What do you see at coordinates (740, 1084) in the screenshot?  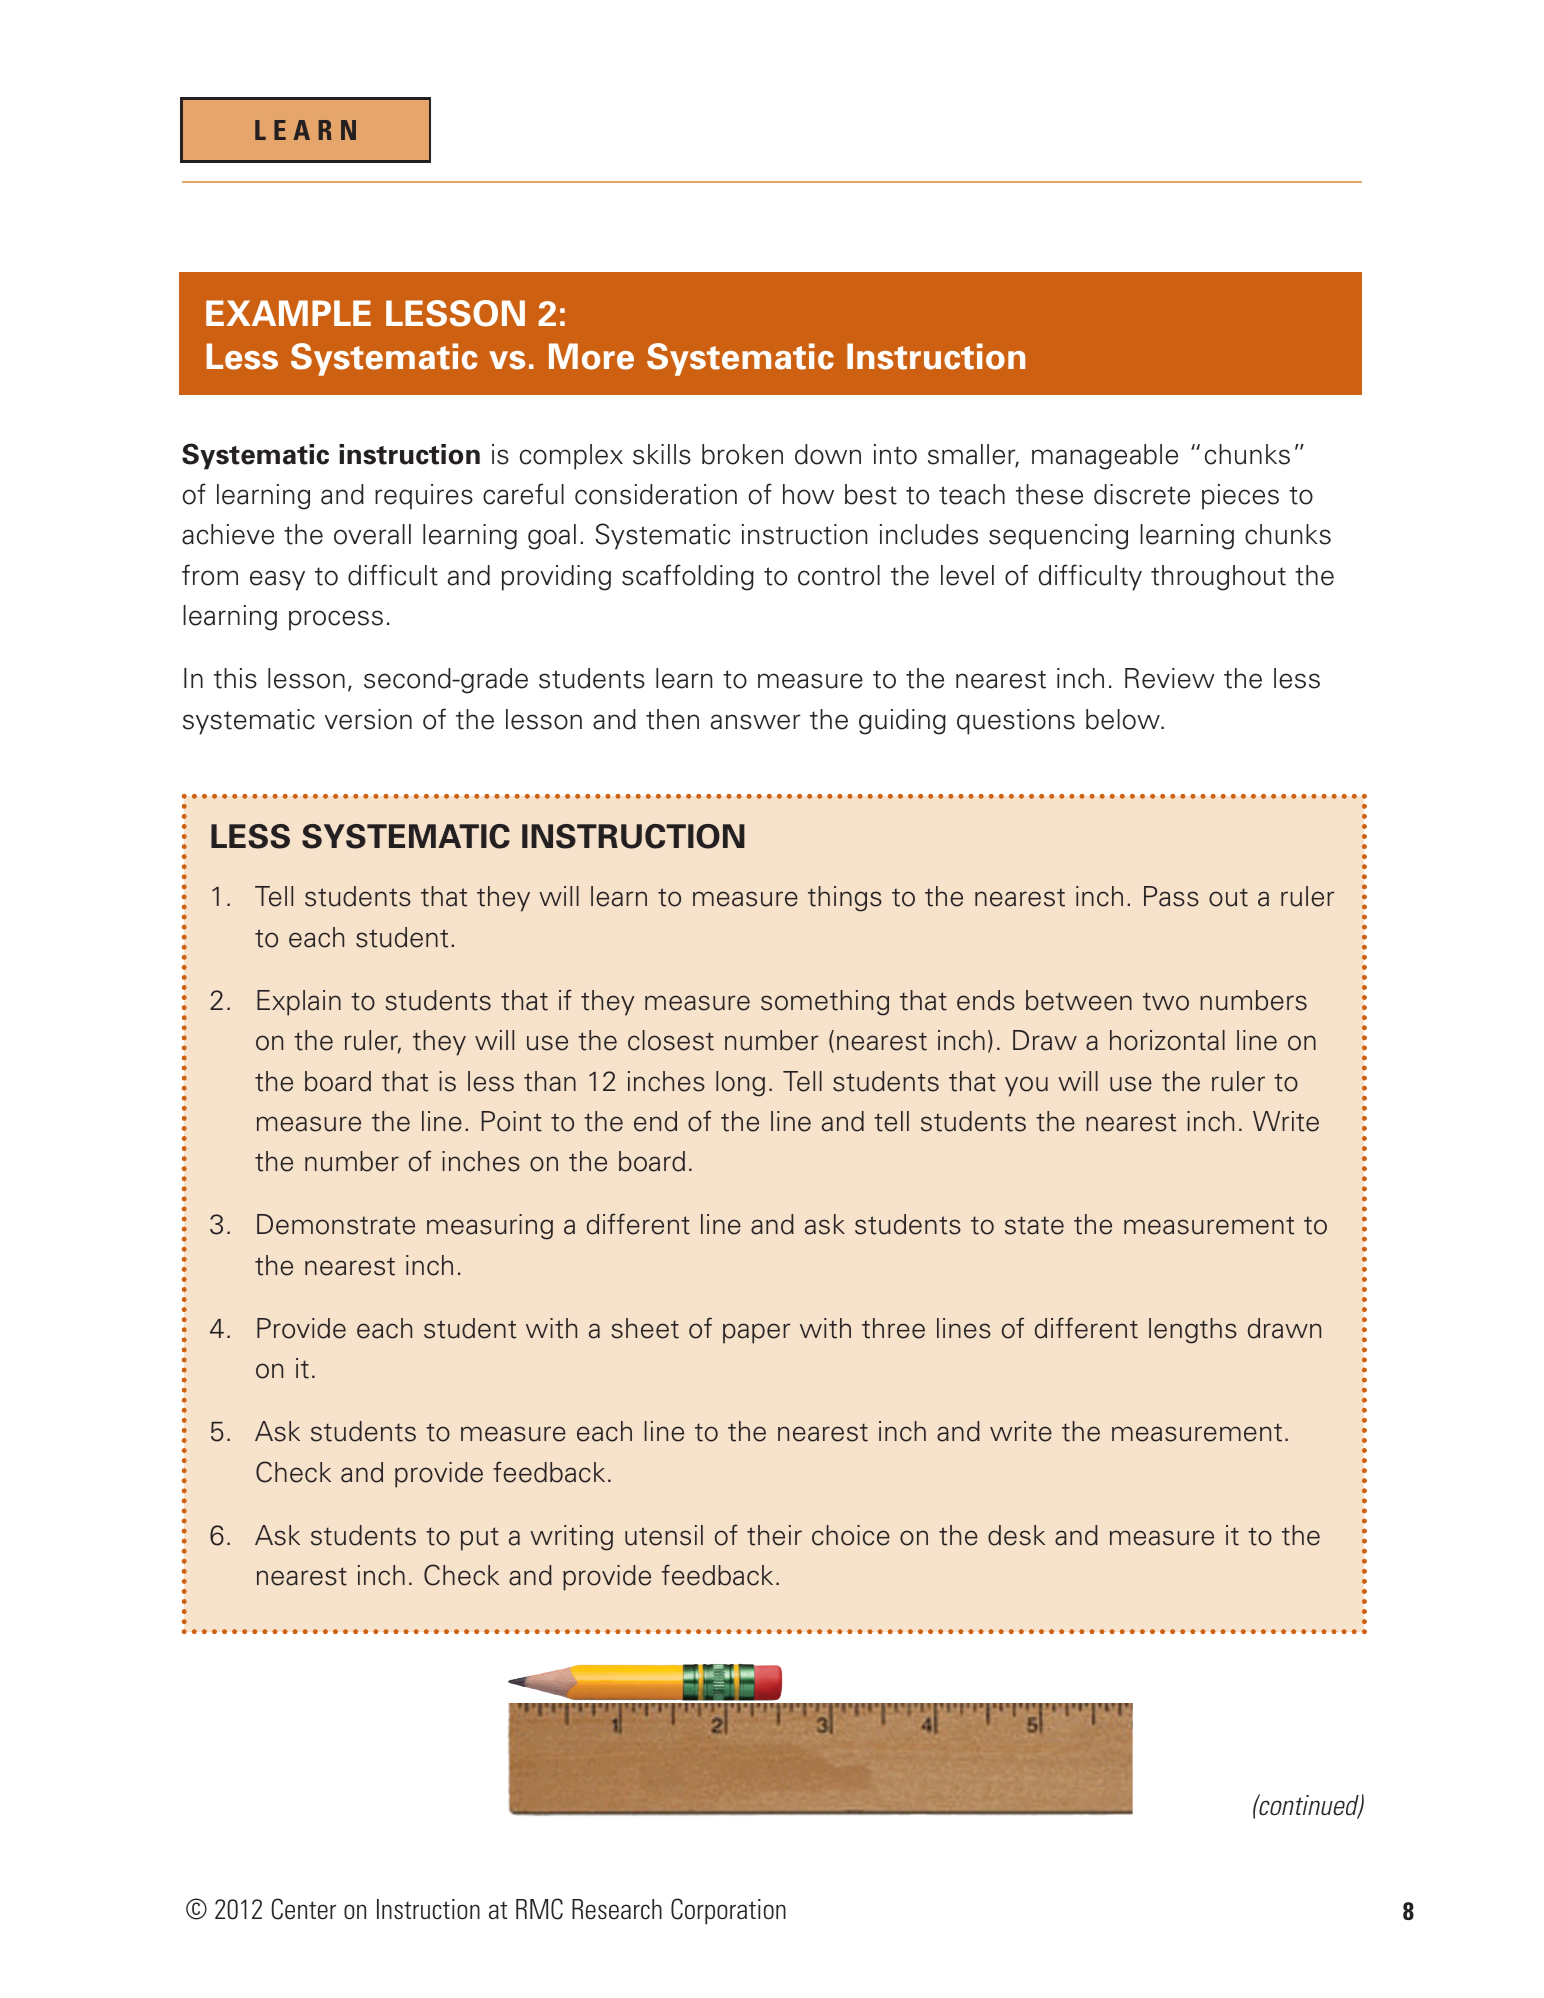 I see `long` at bounding box center [740, 1084].
